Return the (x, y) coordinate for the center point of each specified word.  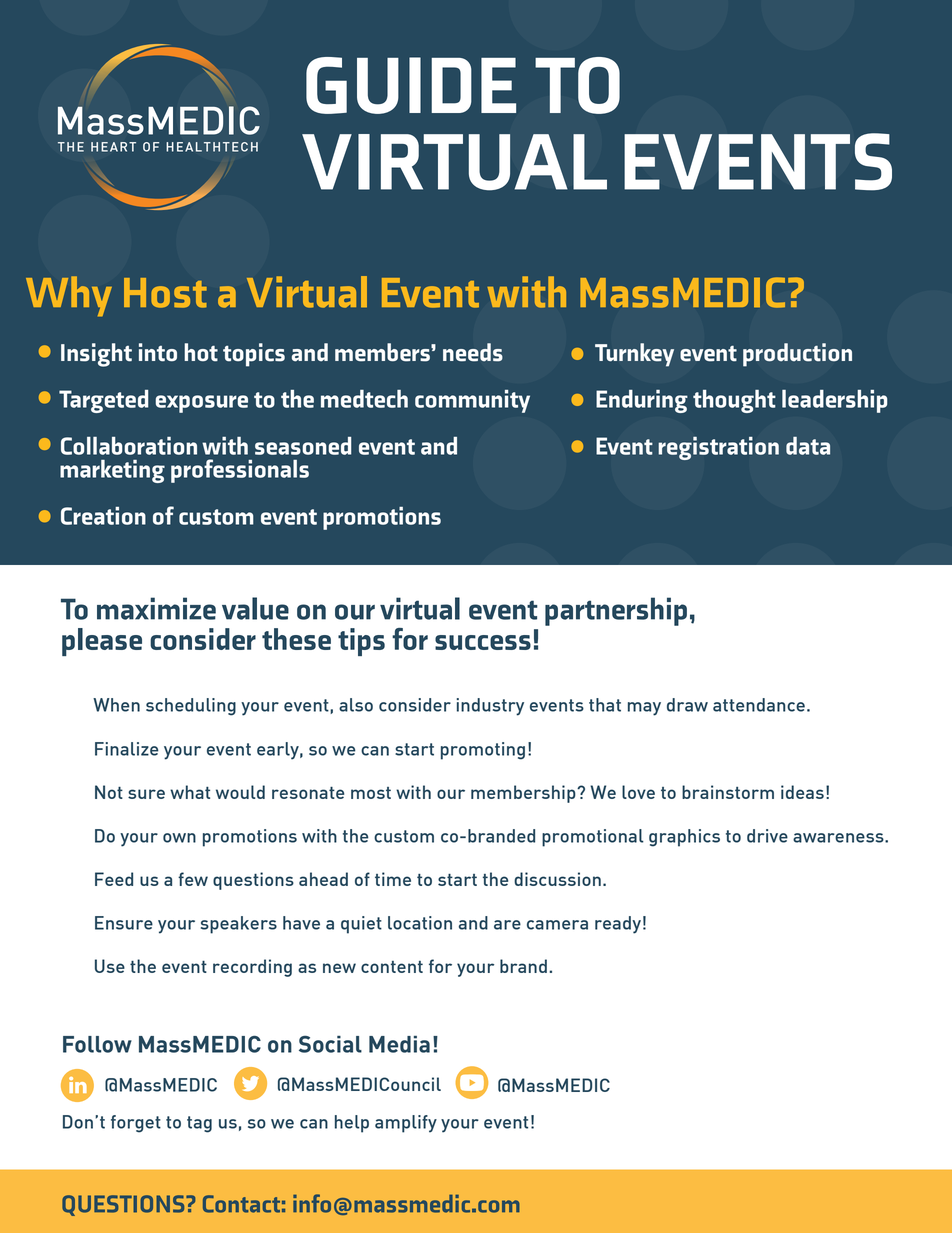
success (483, 642)
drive (767, 836)
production (797, 355)
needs (473, 352)
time (393, 879)
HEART (113, 147)
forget (136, 1124)
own (179, 838)
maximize (156, 608)
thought (734, 401)
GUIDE (411, 85)
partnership (616, 611)
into (158, 352)
